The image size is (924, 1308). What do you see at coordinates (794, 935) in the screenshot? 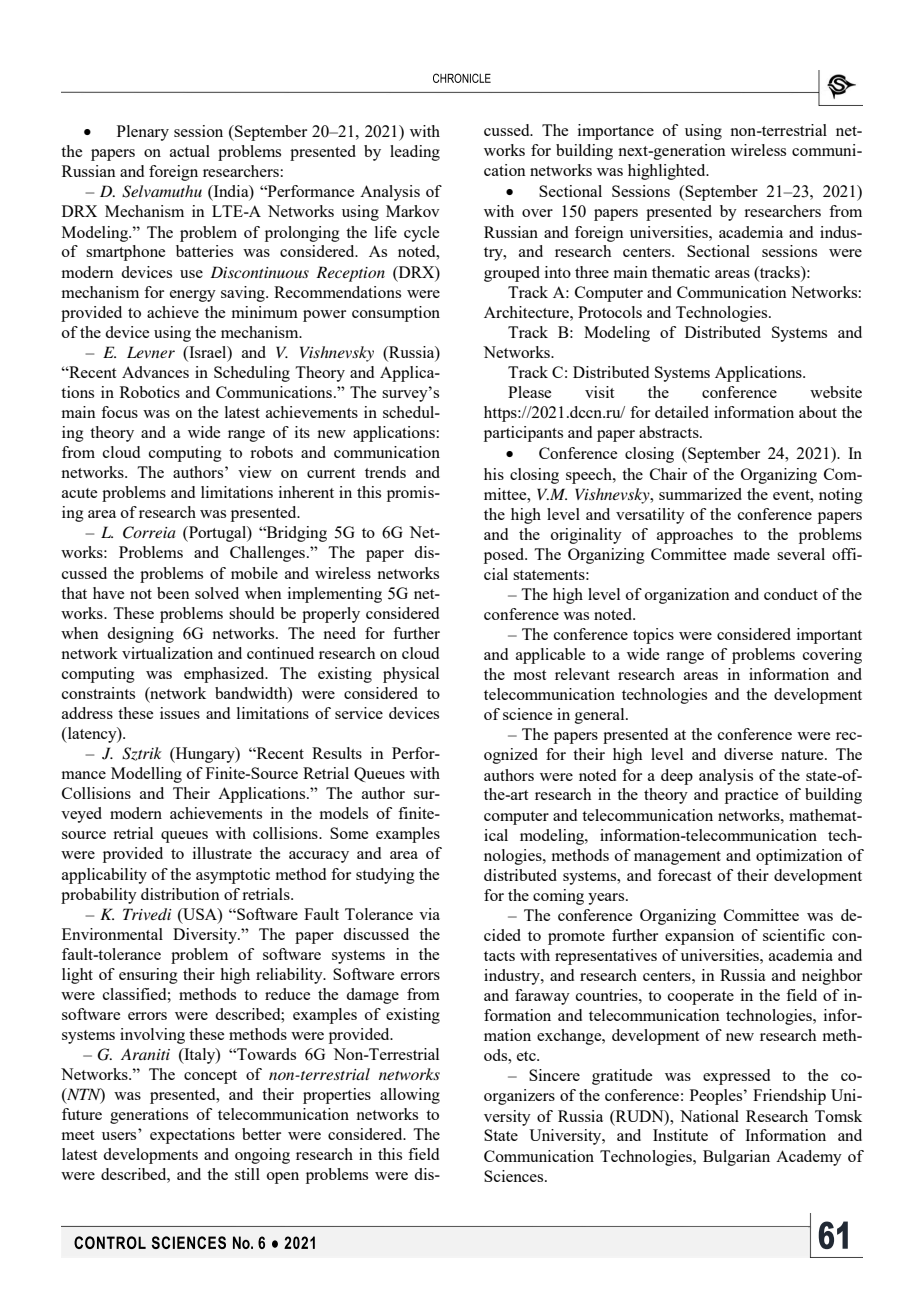
I see `scientific` at bounding box center [794, 935].
